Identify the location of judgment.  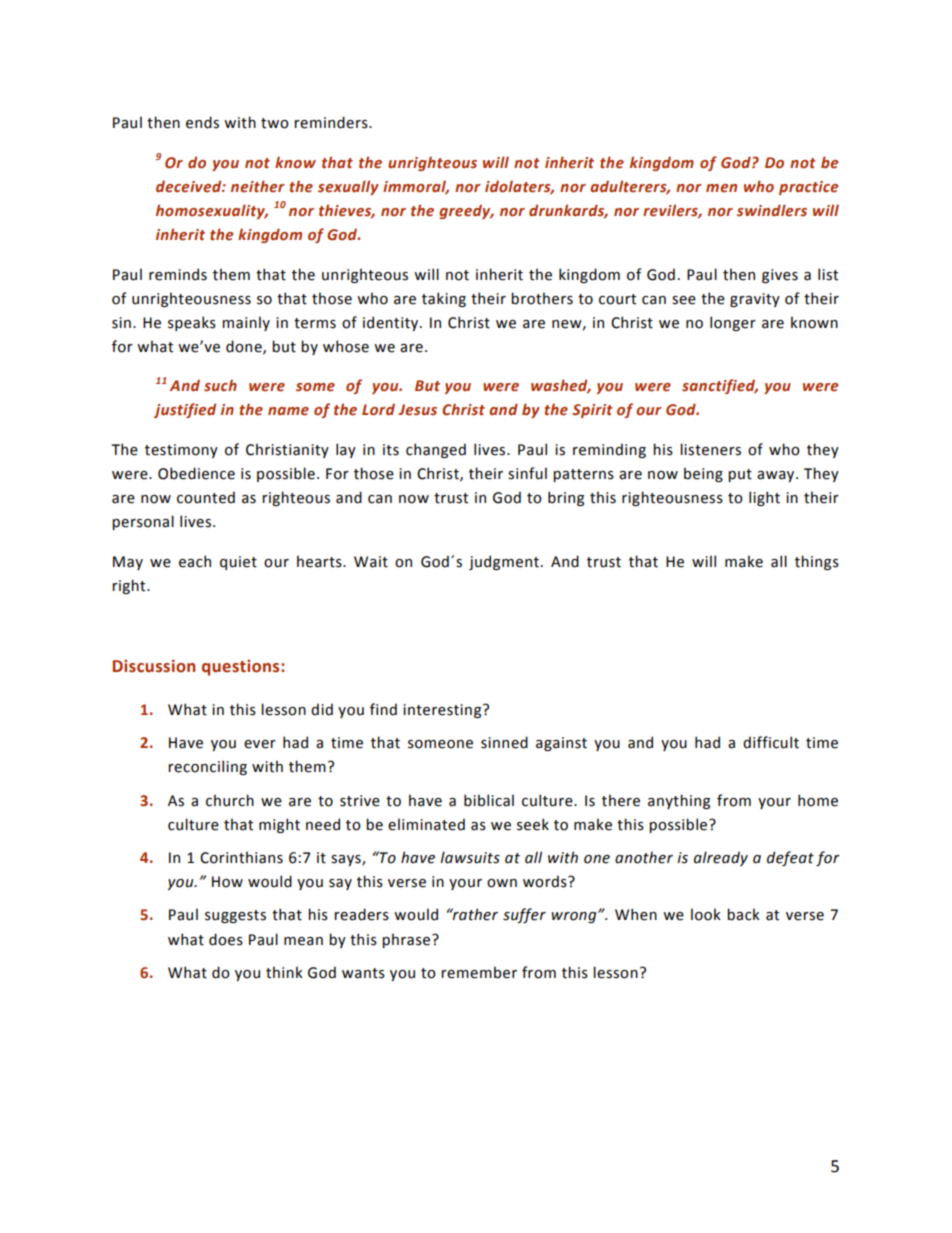
(504, 562).
